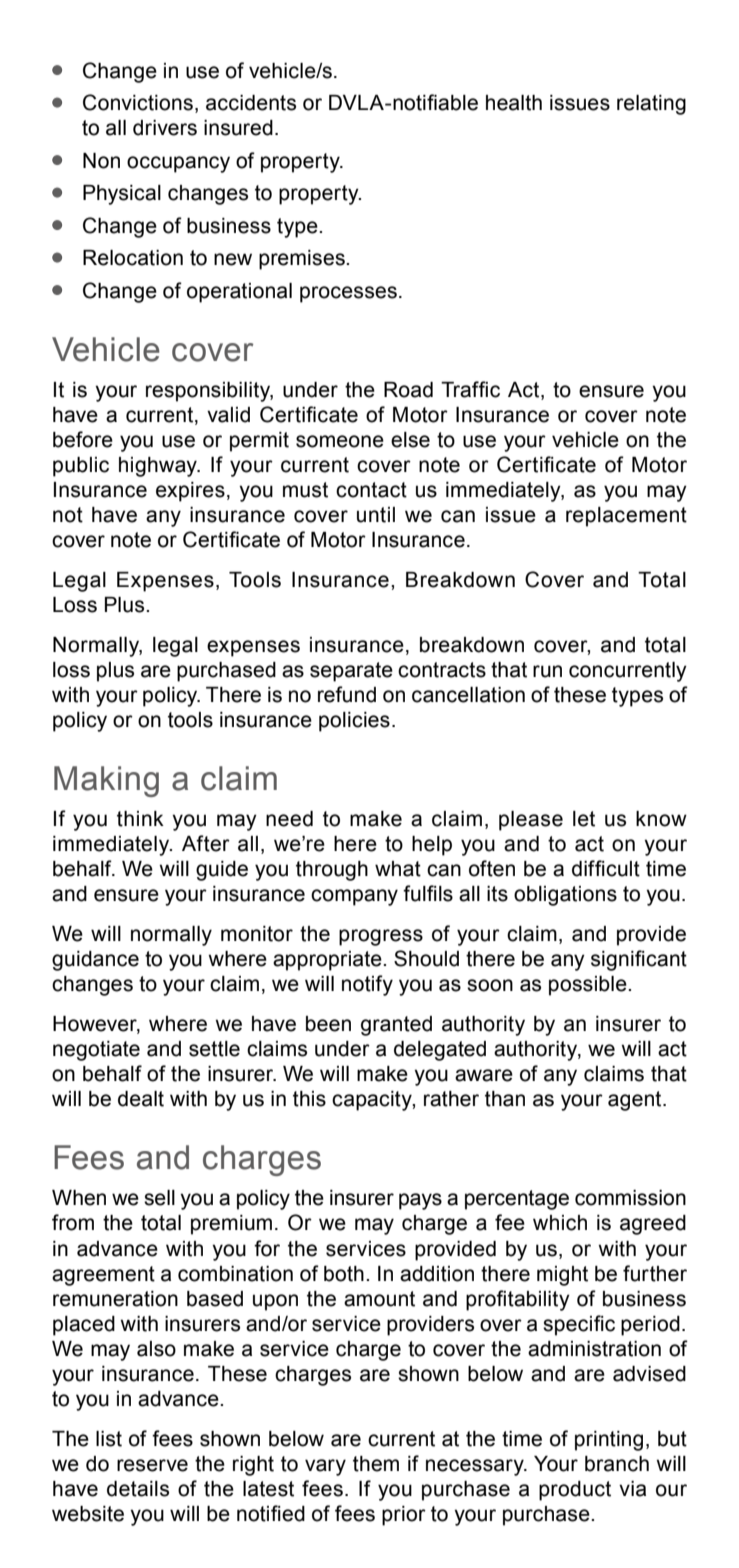  I want to click on expires, so click(190, 492).
